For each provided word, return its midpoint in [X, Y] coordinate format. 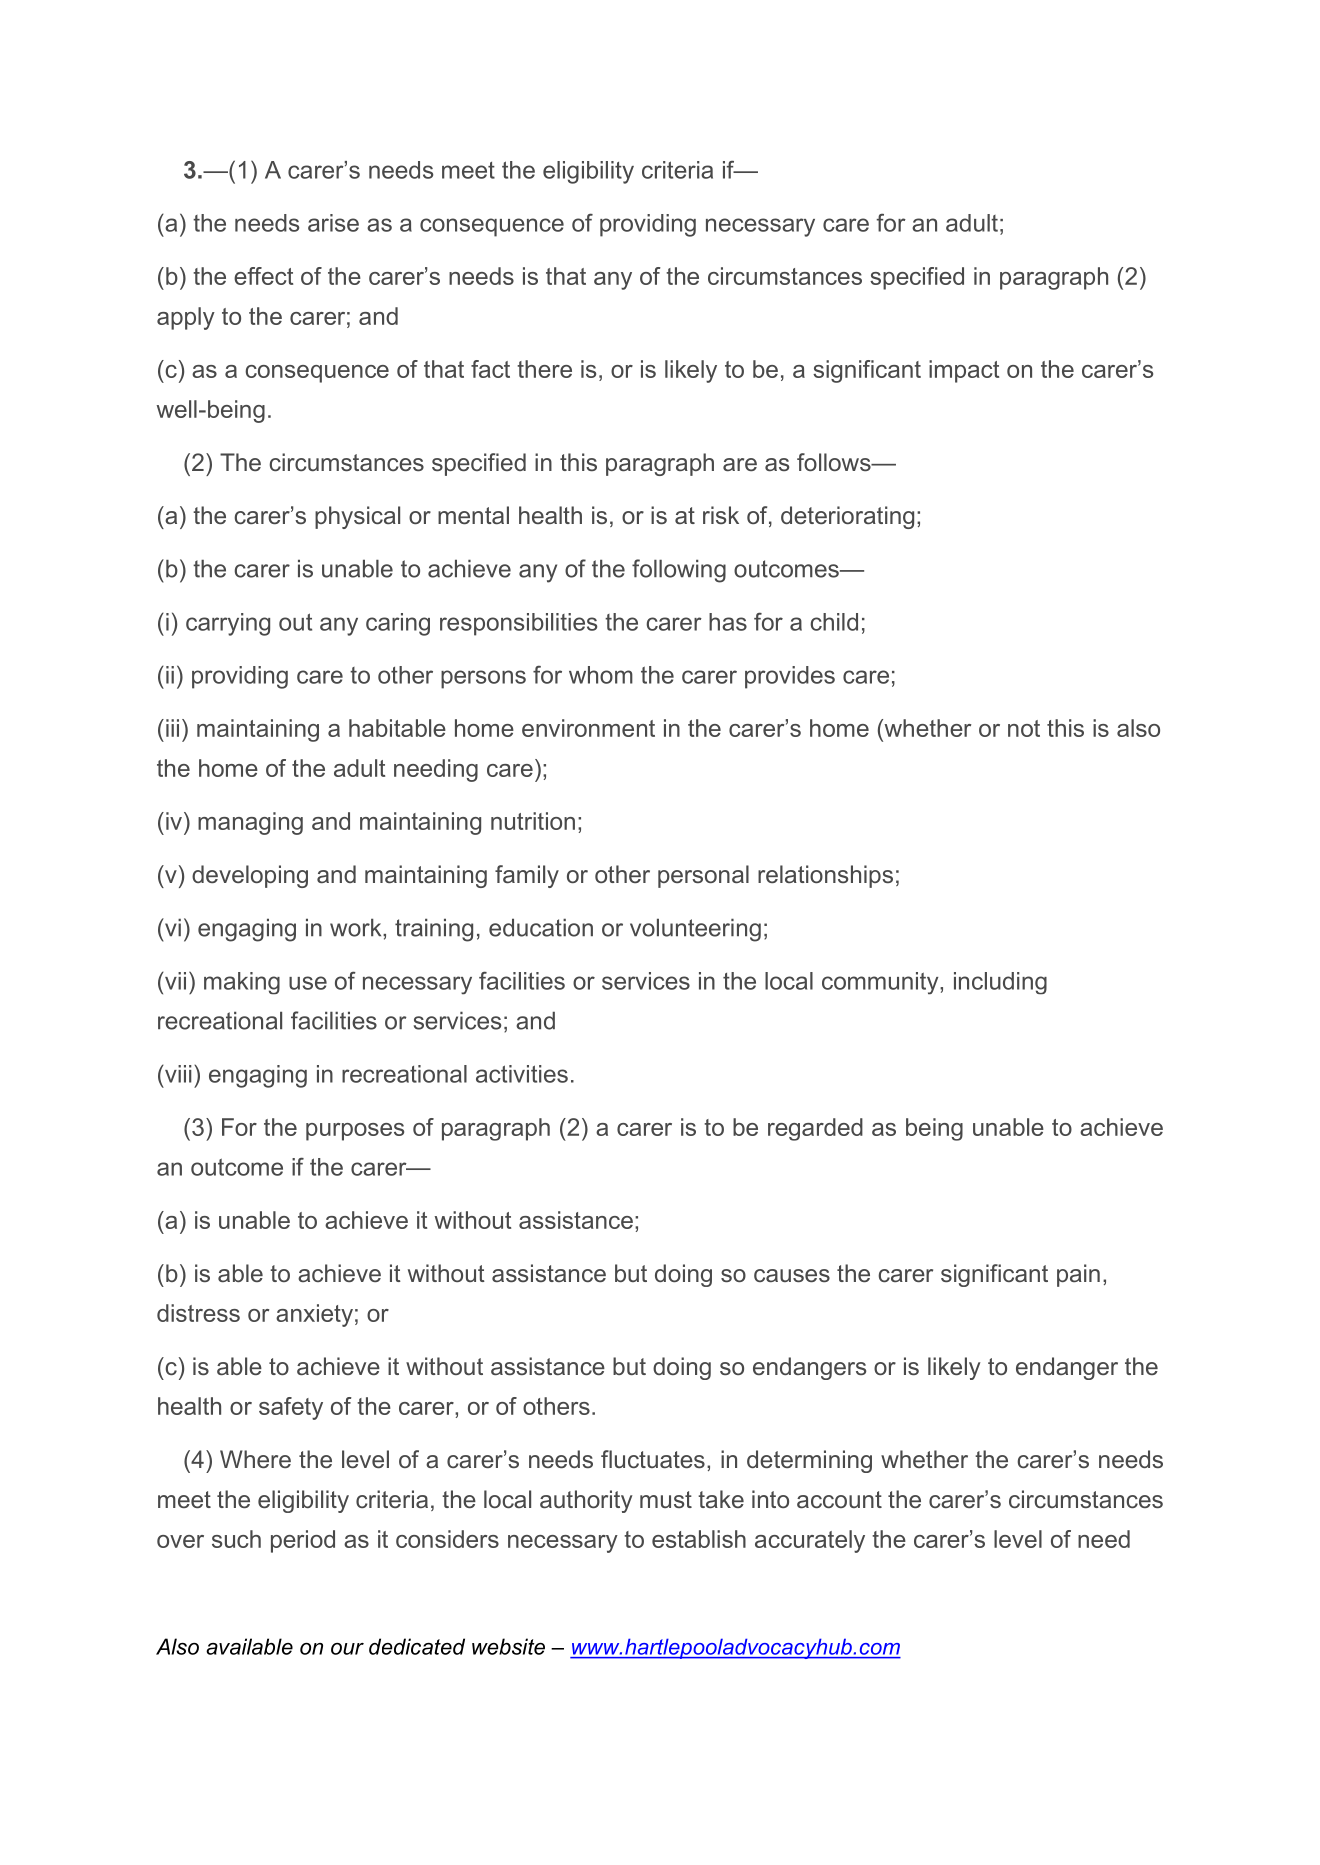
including [1000, 983]
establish [699, 1539]
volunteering [695, 930]
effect [263, 276]
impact [964, 371]
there [544, 369]
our [347, 1649]
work [357, 927]
